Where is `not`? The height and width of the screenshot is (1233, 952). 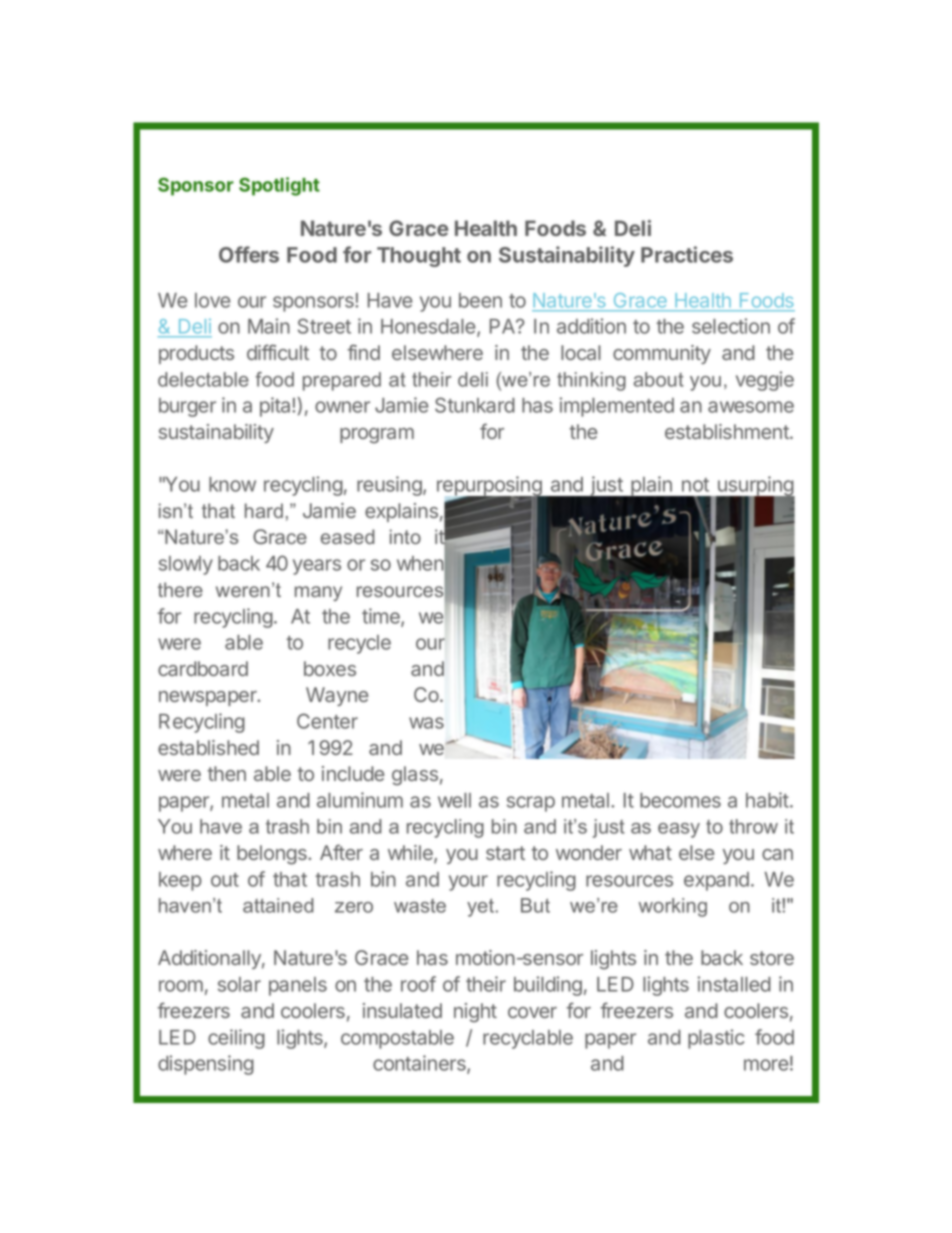
not is located at coordinates (695, 485).
